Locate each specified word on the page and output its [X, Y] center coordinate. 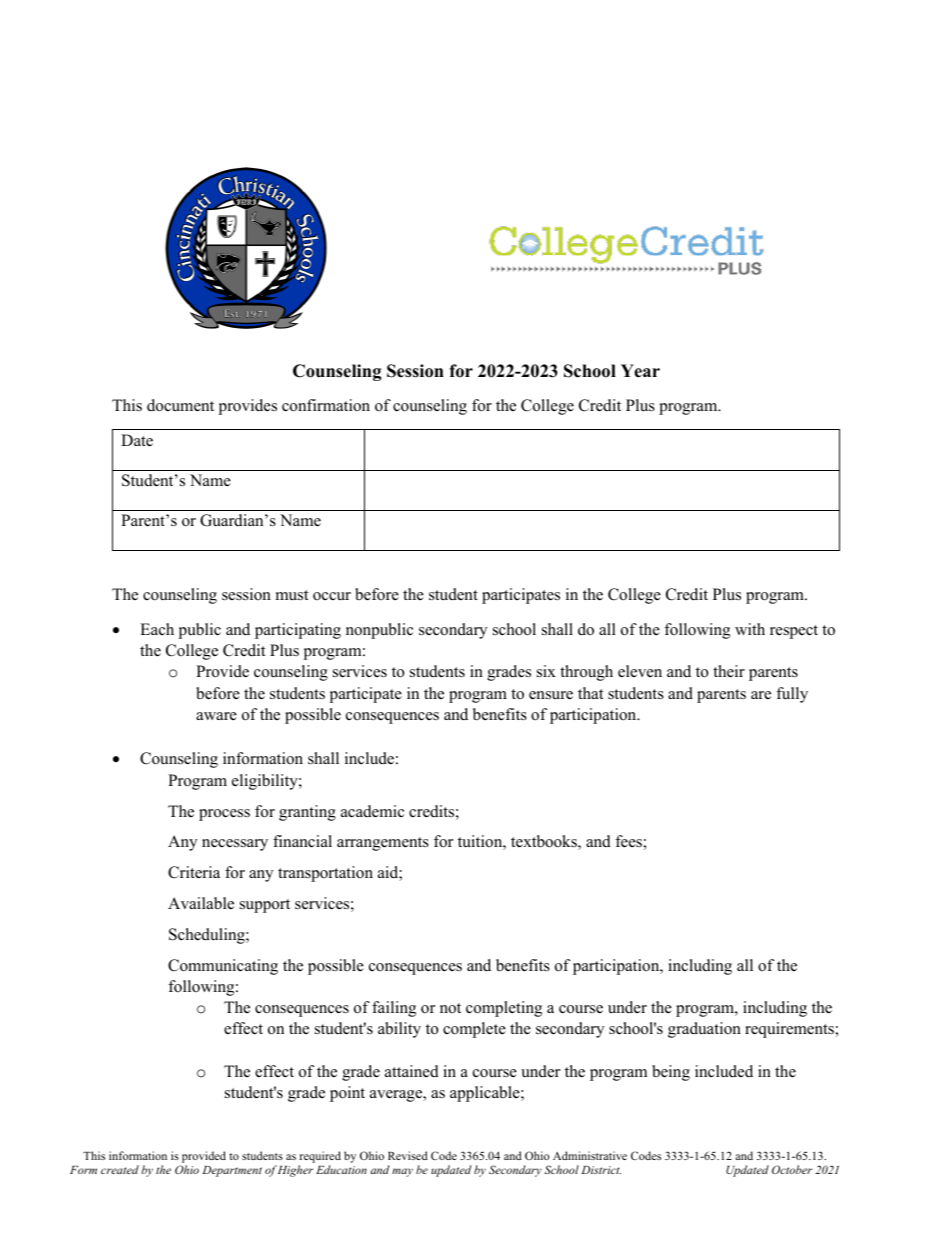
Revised [408, 1155]
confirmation [326, 405]
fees [629, 841]
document [180, 405]
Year [640, 371]
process [224, 815]
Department [232, 1171]
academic [372, 811]
